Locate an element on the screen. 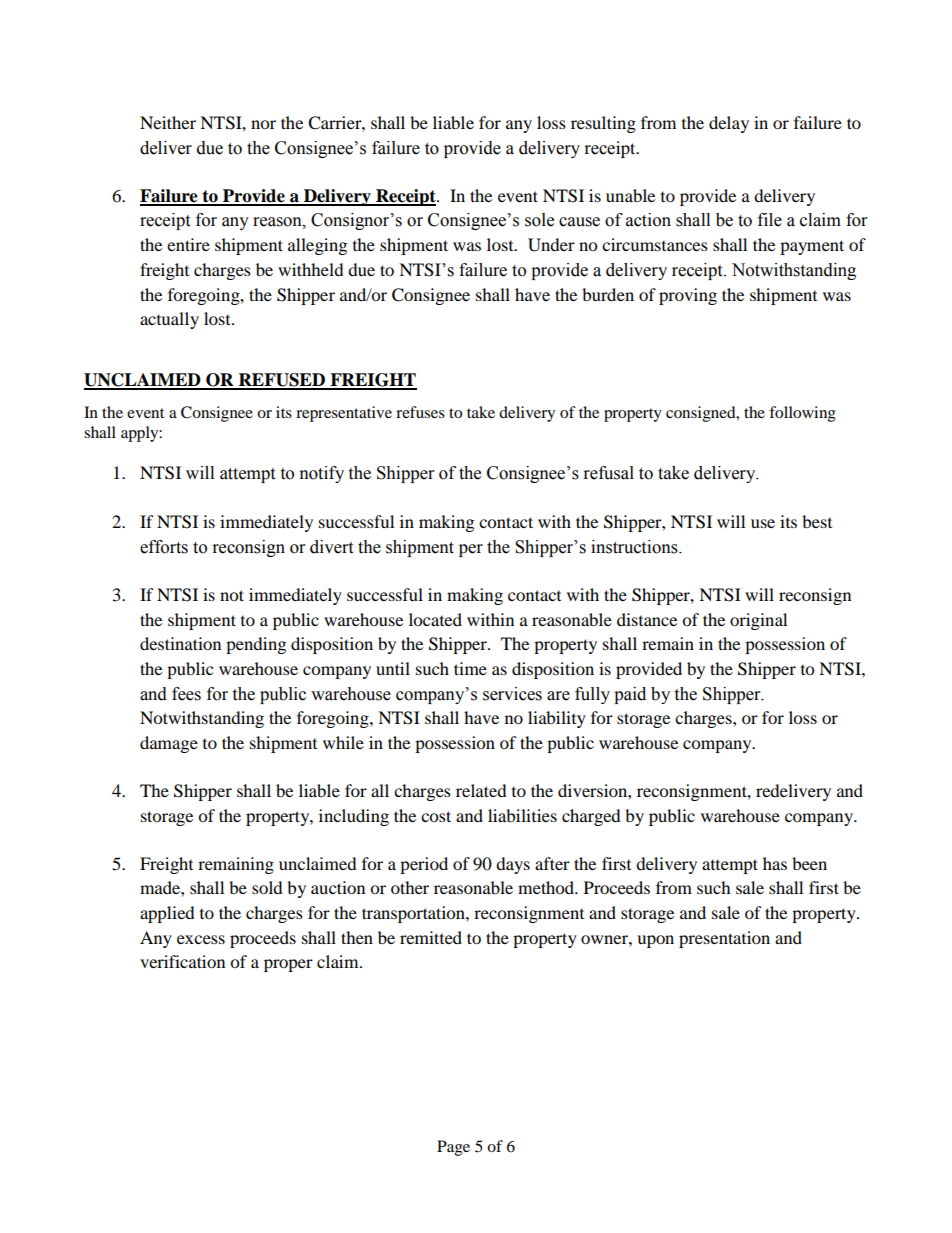 This screenshot has height=1233, width=952. delay is located at coordinates (729, 124).
